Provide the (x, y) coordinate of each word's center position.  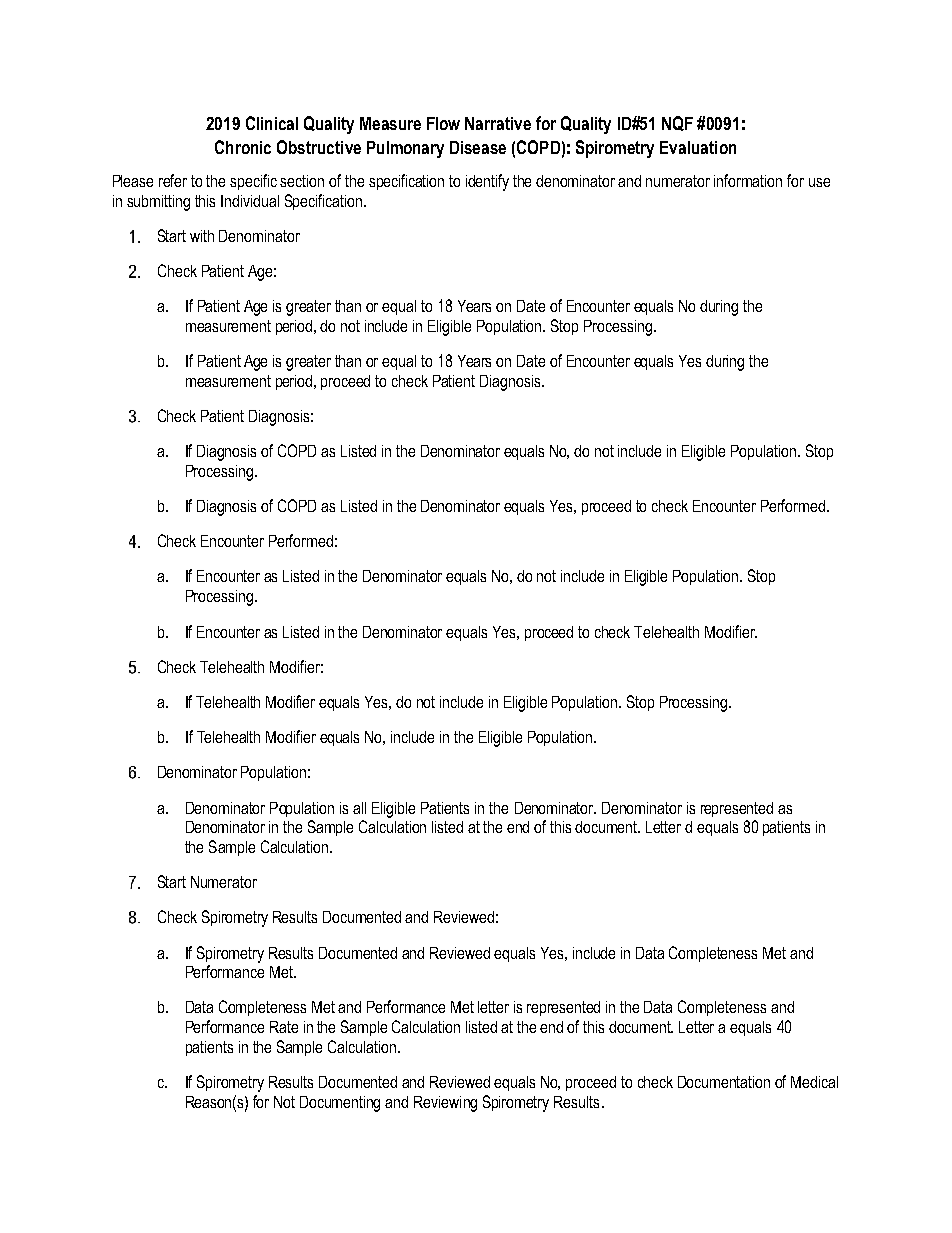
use (819, 182)
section (302, 181)
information (748, 180)
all (359, 808)
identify (487, 182)
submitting (158, 203)
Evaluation (698, 147)
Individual (250, 201)
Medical (814, 1082)
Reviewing (445, 1104)
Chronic (243, 147)
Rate (284, 1027)
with (202, 236)
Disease (478, 147)
